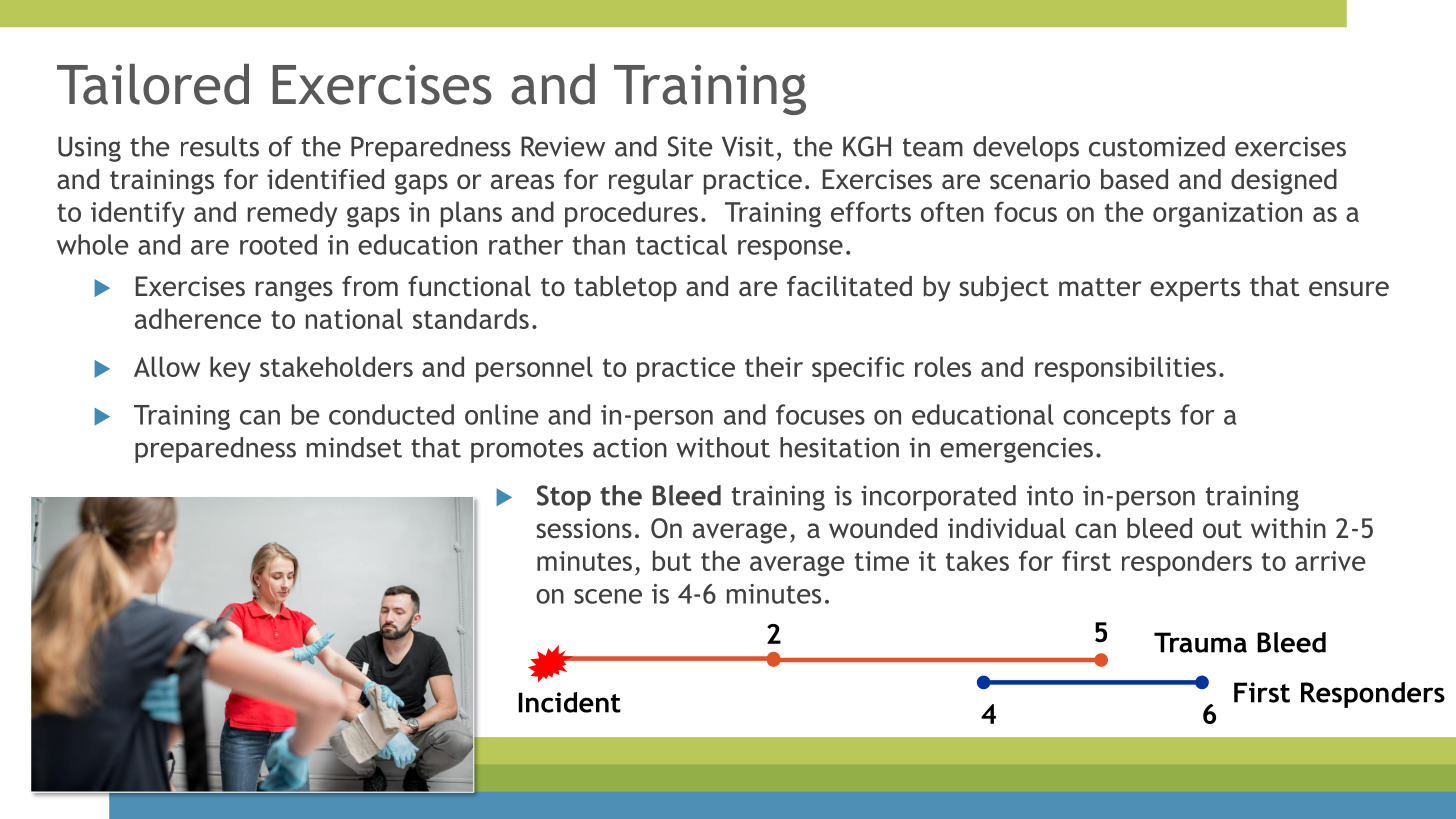  Describe the element at coordinates (1200, 642) in the image. I see `Trauma` at that location.
